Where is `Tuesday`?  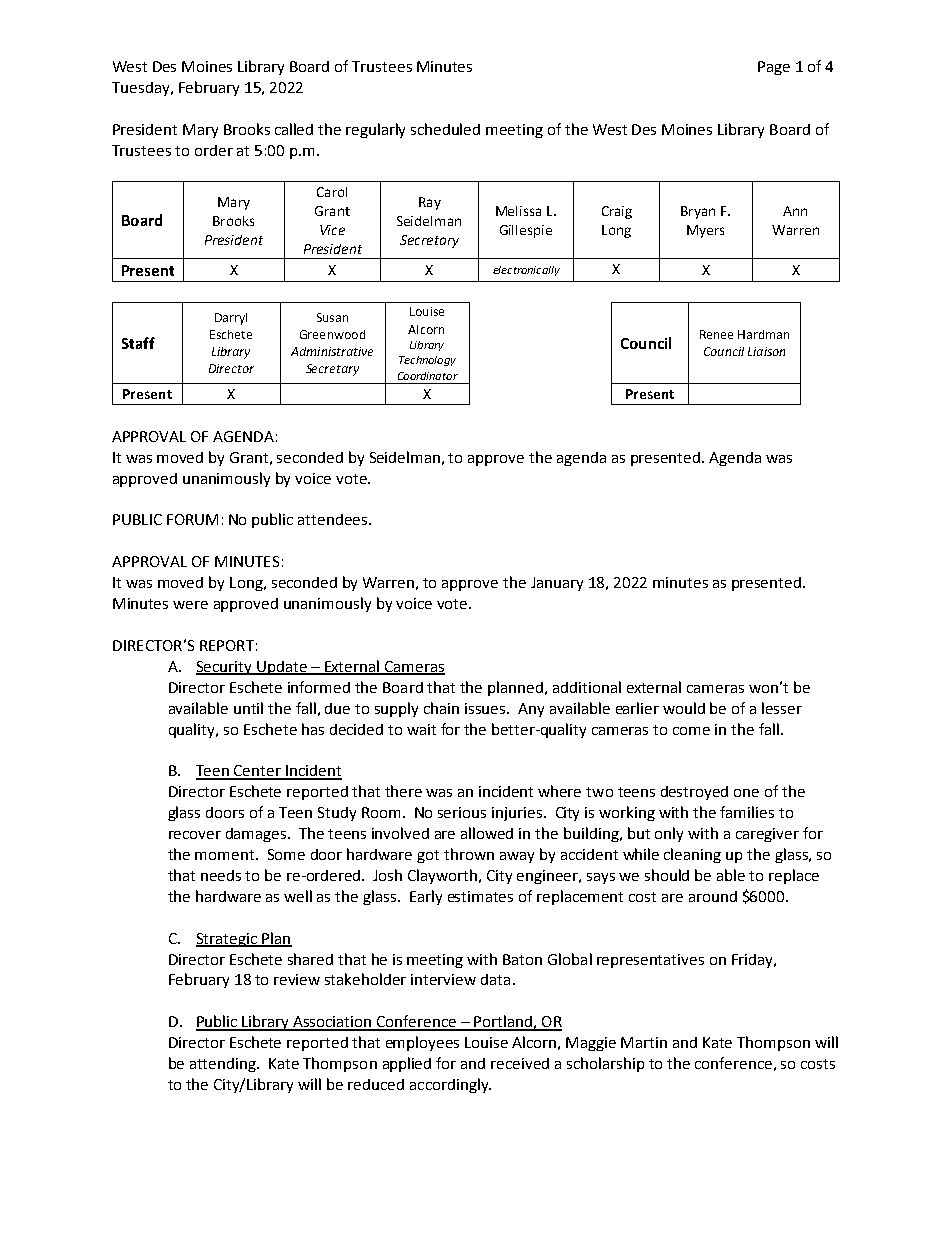
Tuesday is located at coordinates (142, 89).
